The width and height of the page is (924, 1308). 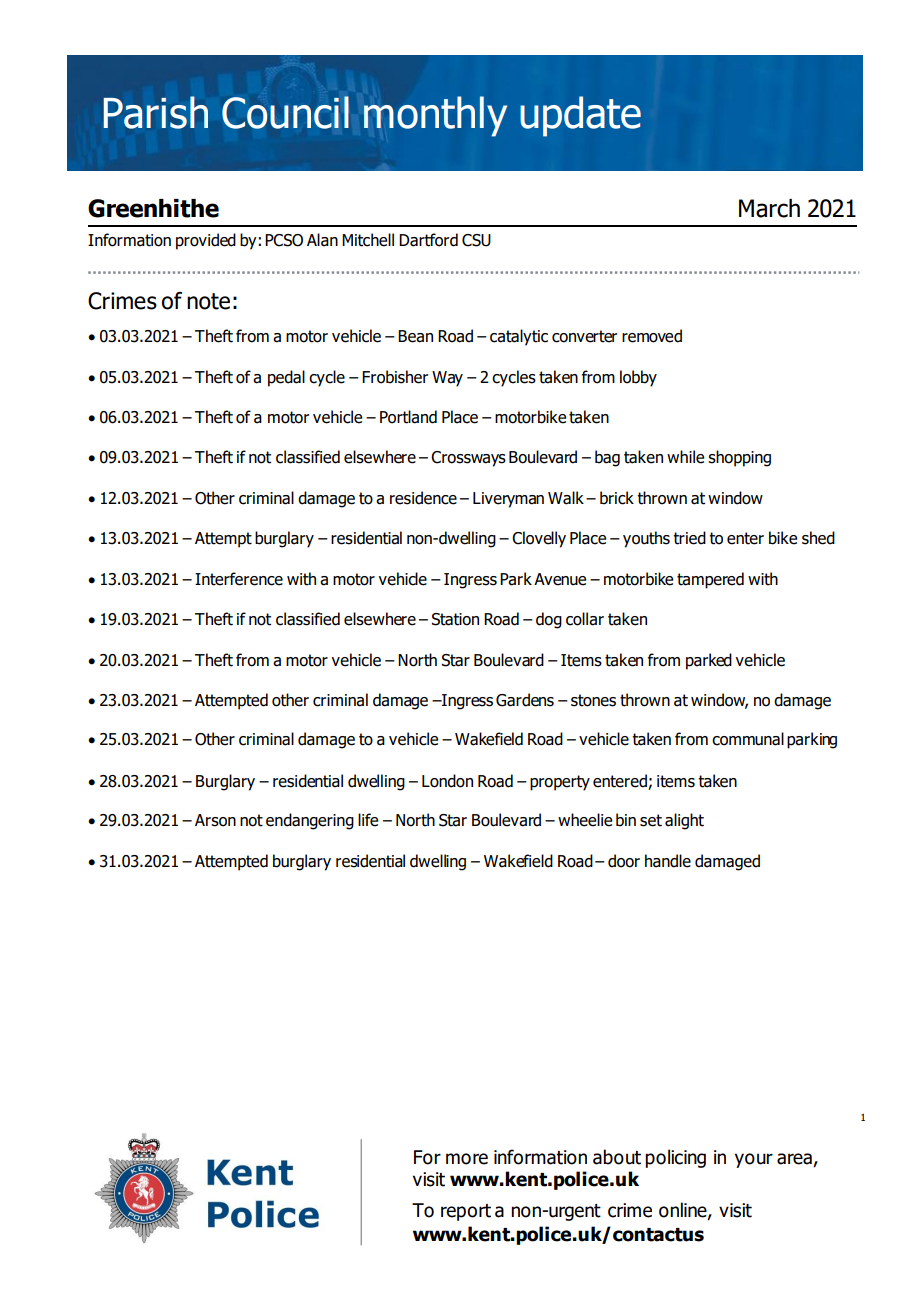 What do you see at coordinates (285, 112) in the page?
I see `Council` at bounding box center [285, 112].
